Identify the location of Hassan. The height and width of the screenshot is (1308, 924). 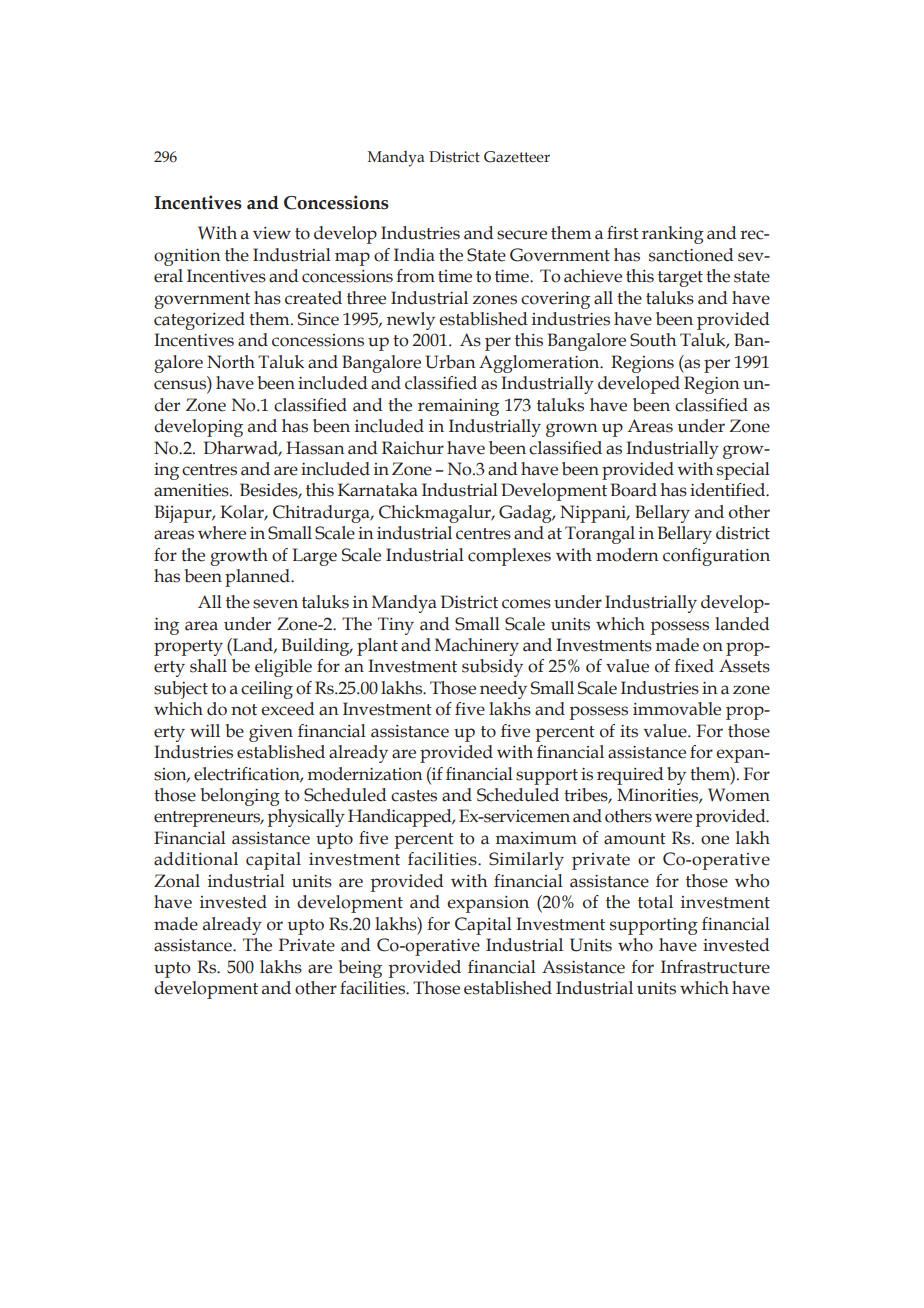
(315, 448).
